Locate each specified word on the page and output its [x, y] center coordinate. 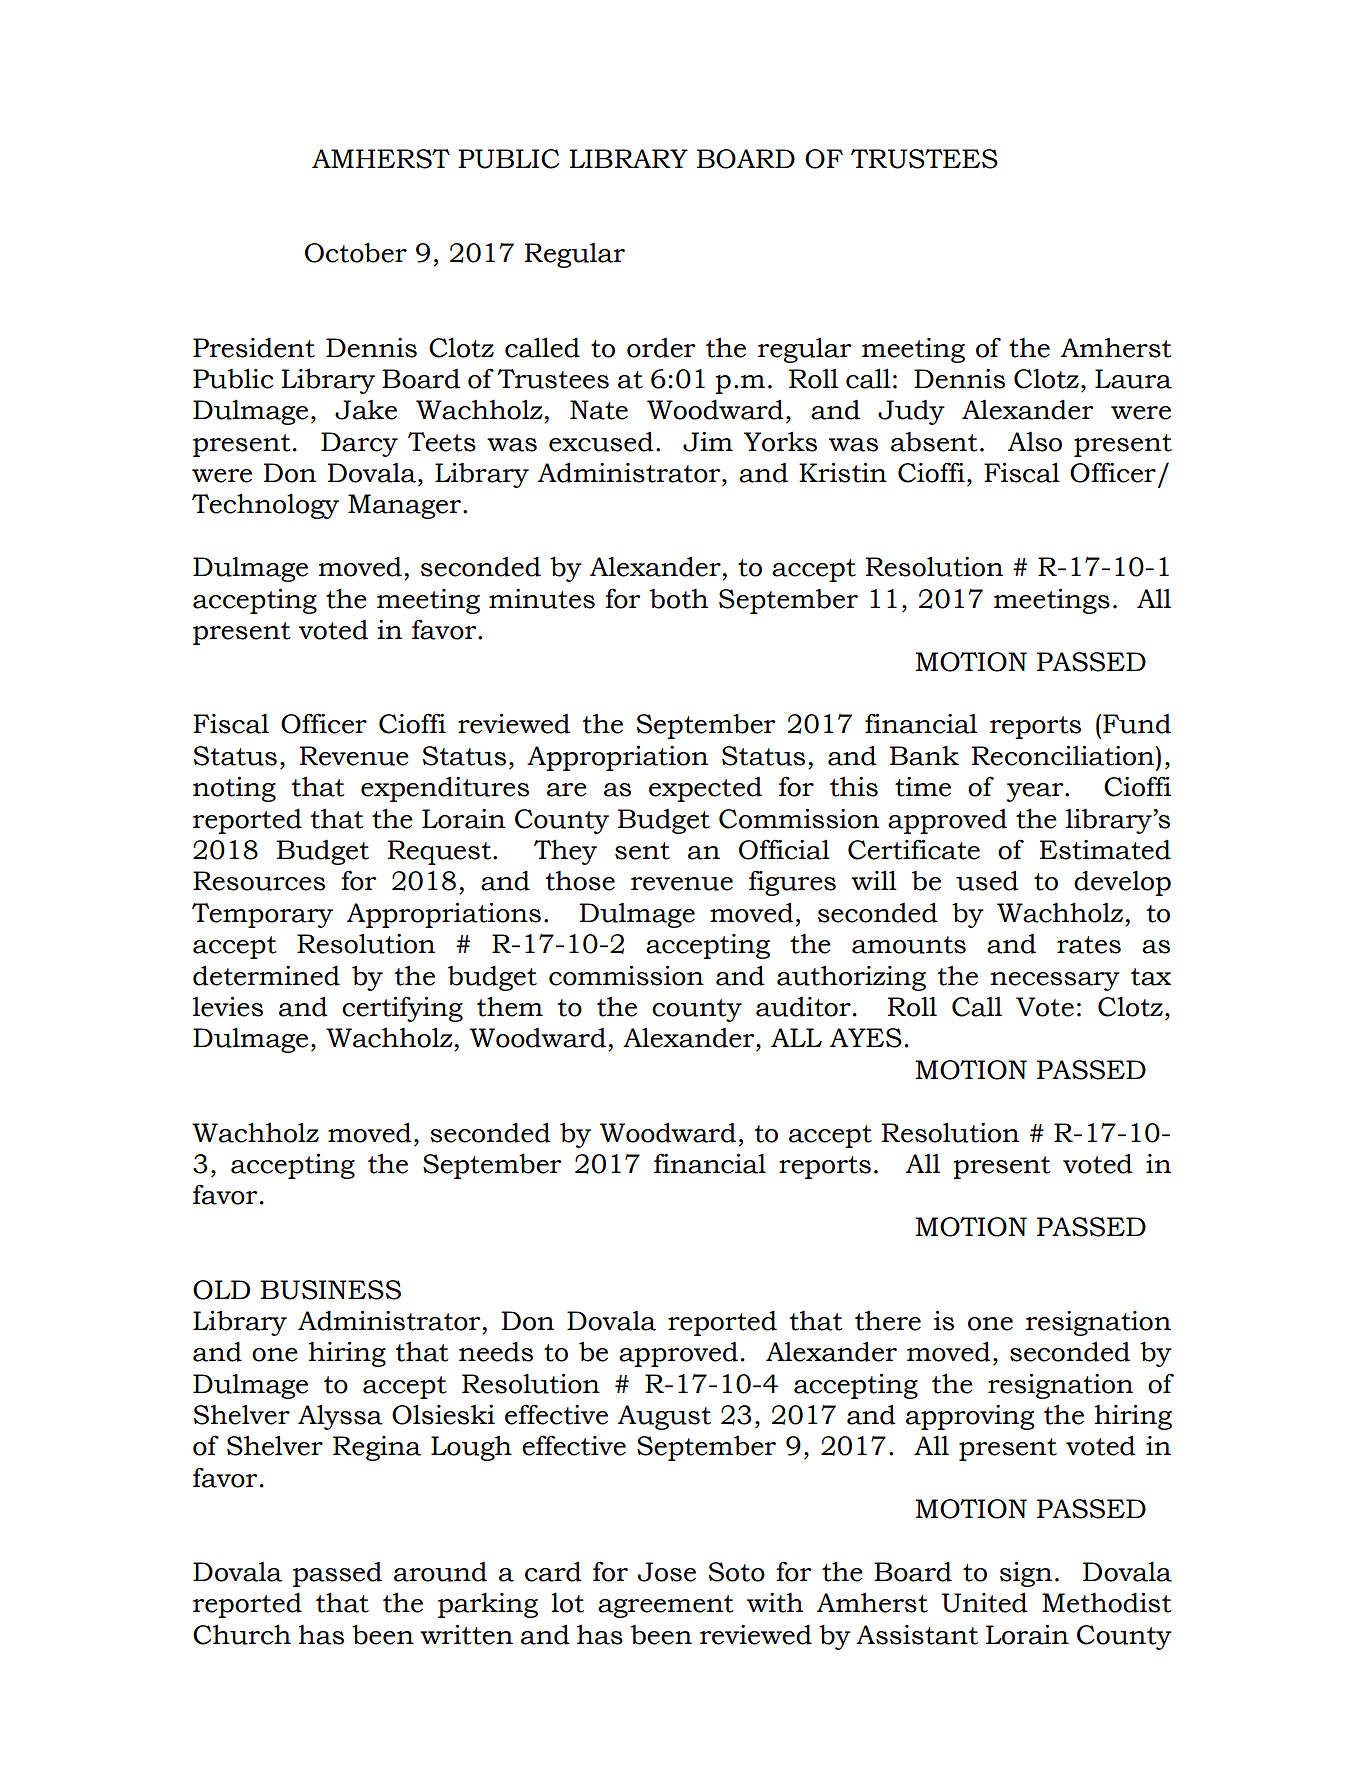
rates [1089, 945]
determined [266, 975]
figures [792, 883]
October [356, 252]
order [661, 348]
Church [242, 1634]
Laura [1133, 379]
